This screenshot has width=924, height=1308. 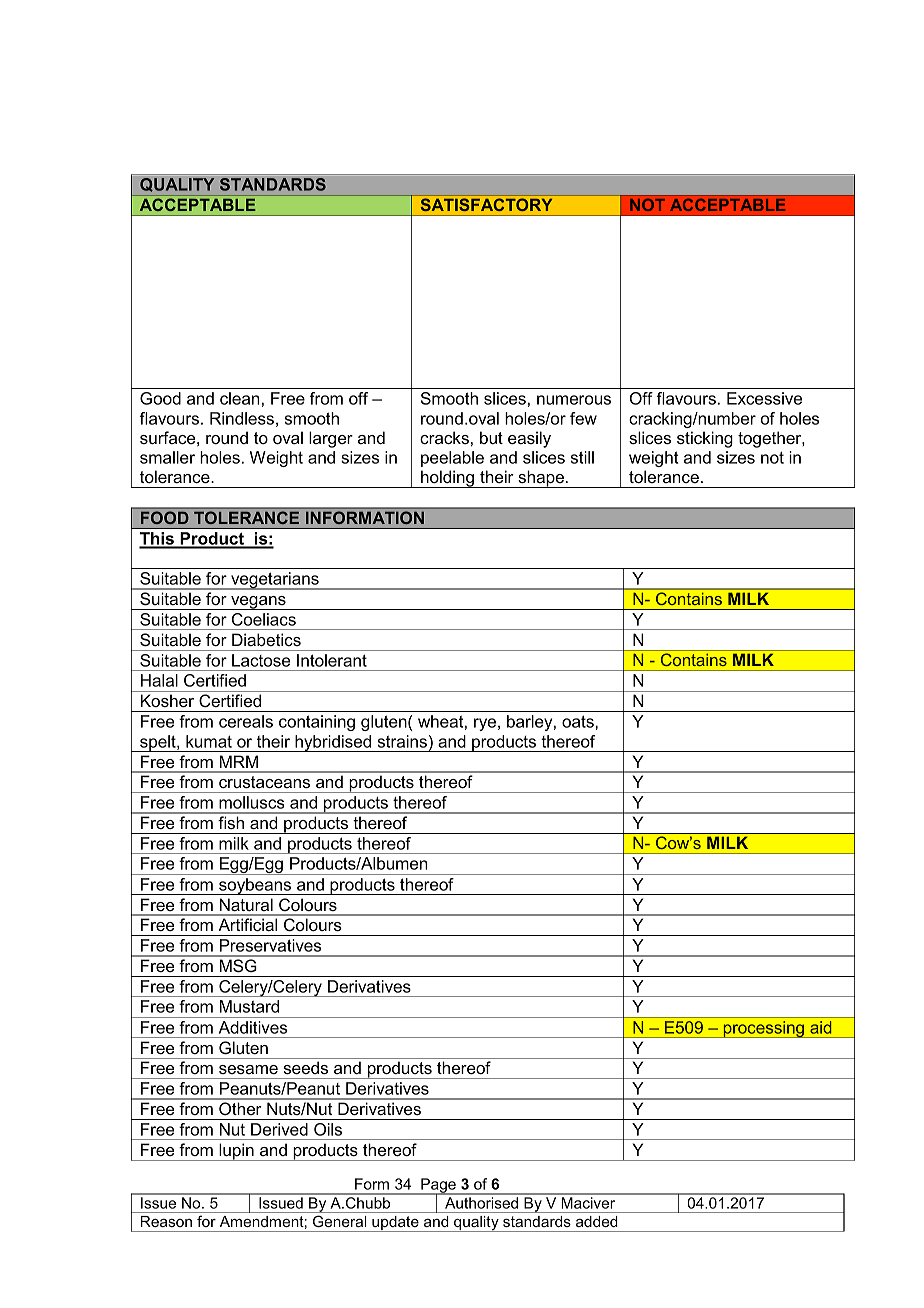 What do you see at coordinates (491, 437) in the screenshot?
I see `but` at bounding box center [491, 437].
